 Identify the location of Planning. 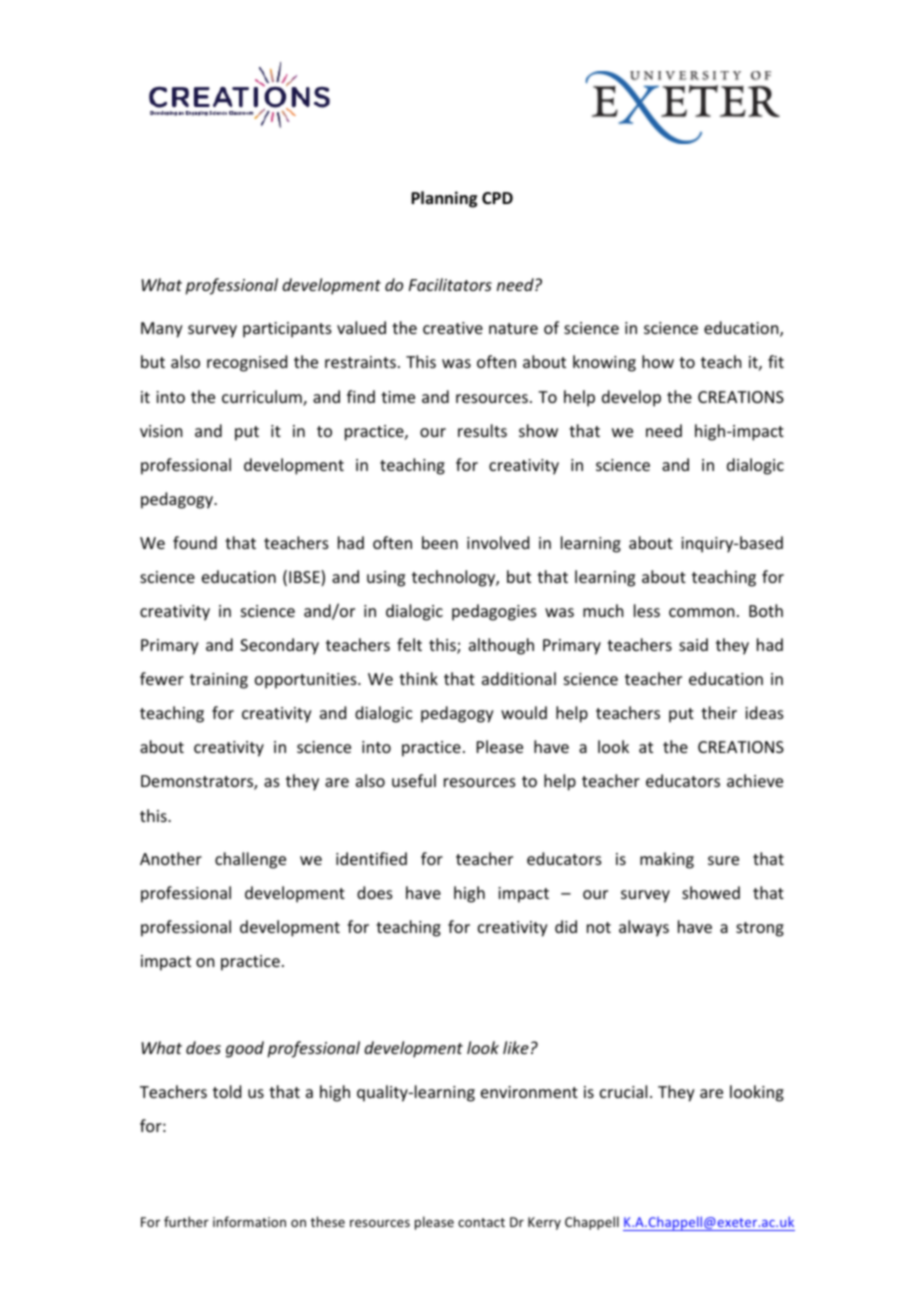
(444, 199).
